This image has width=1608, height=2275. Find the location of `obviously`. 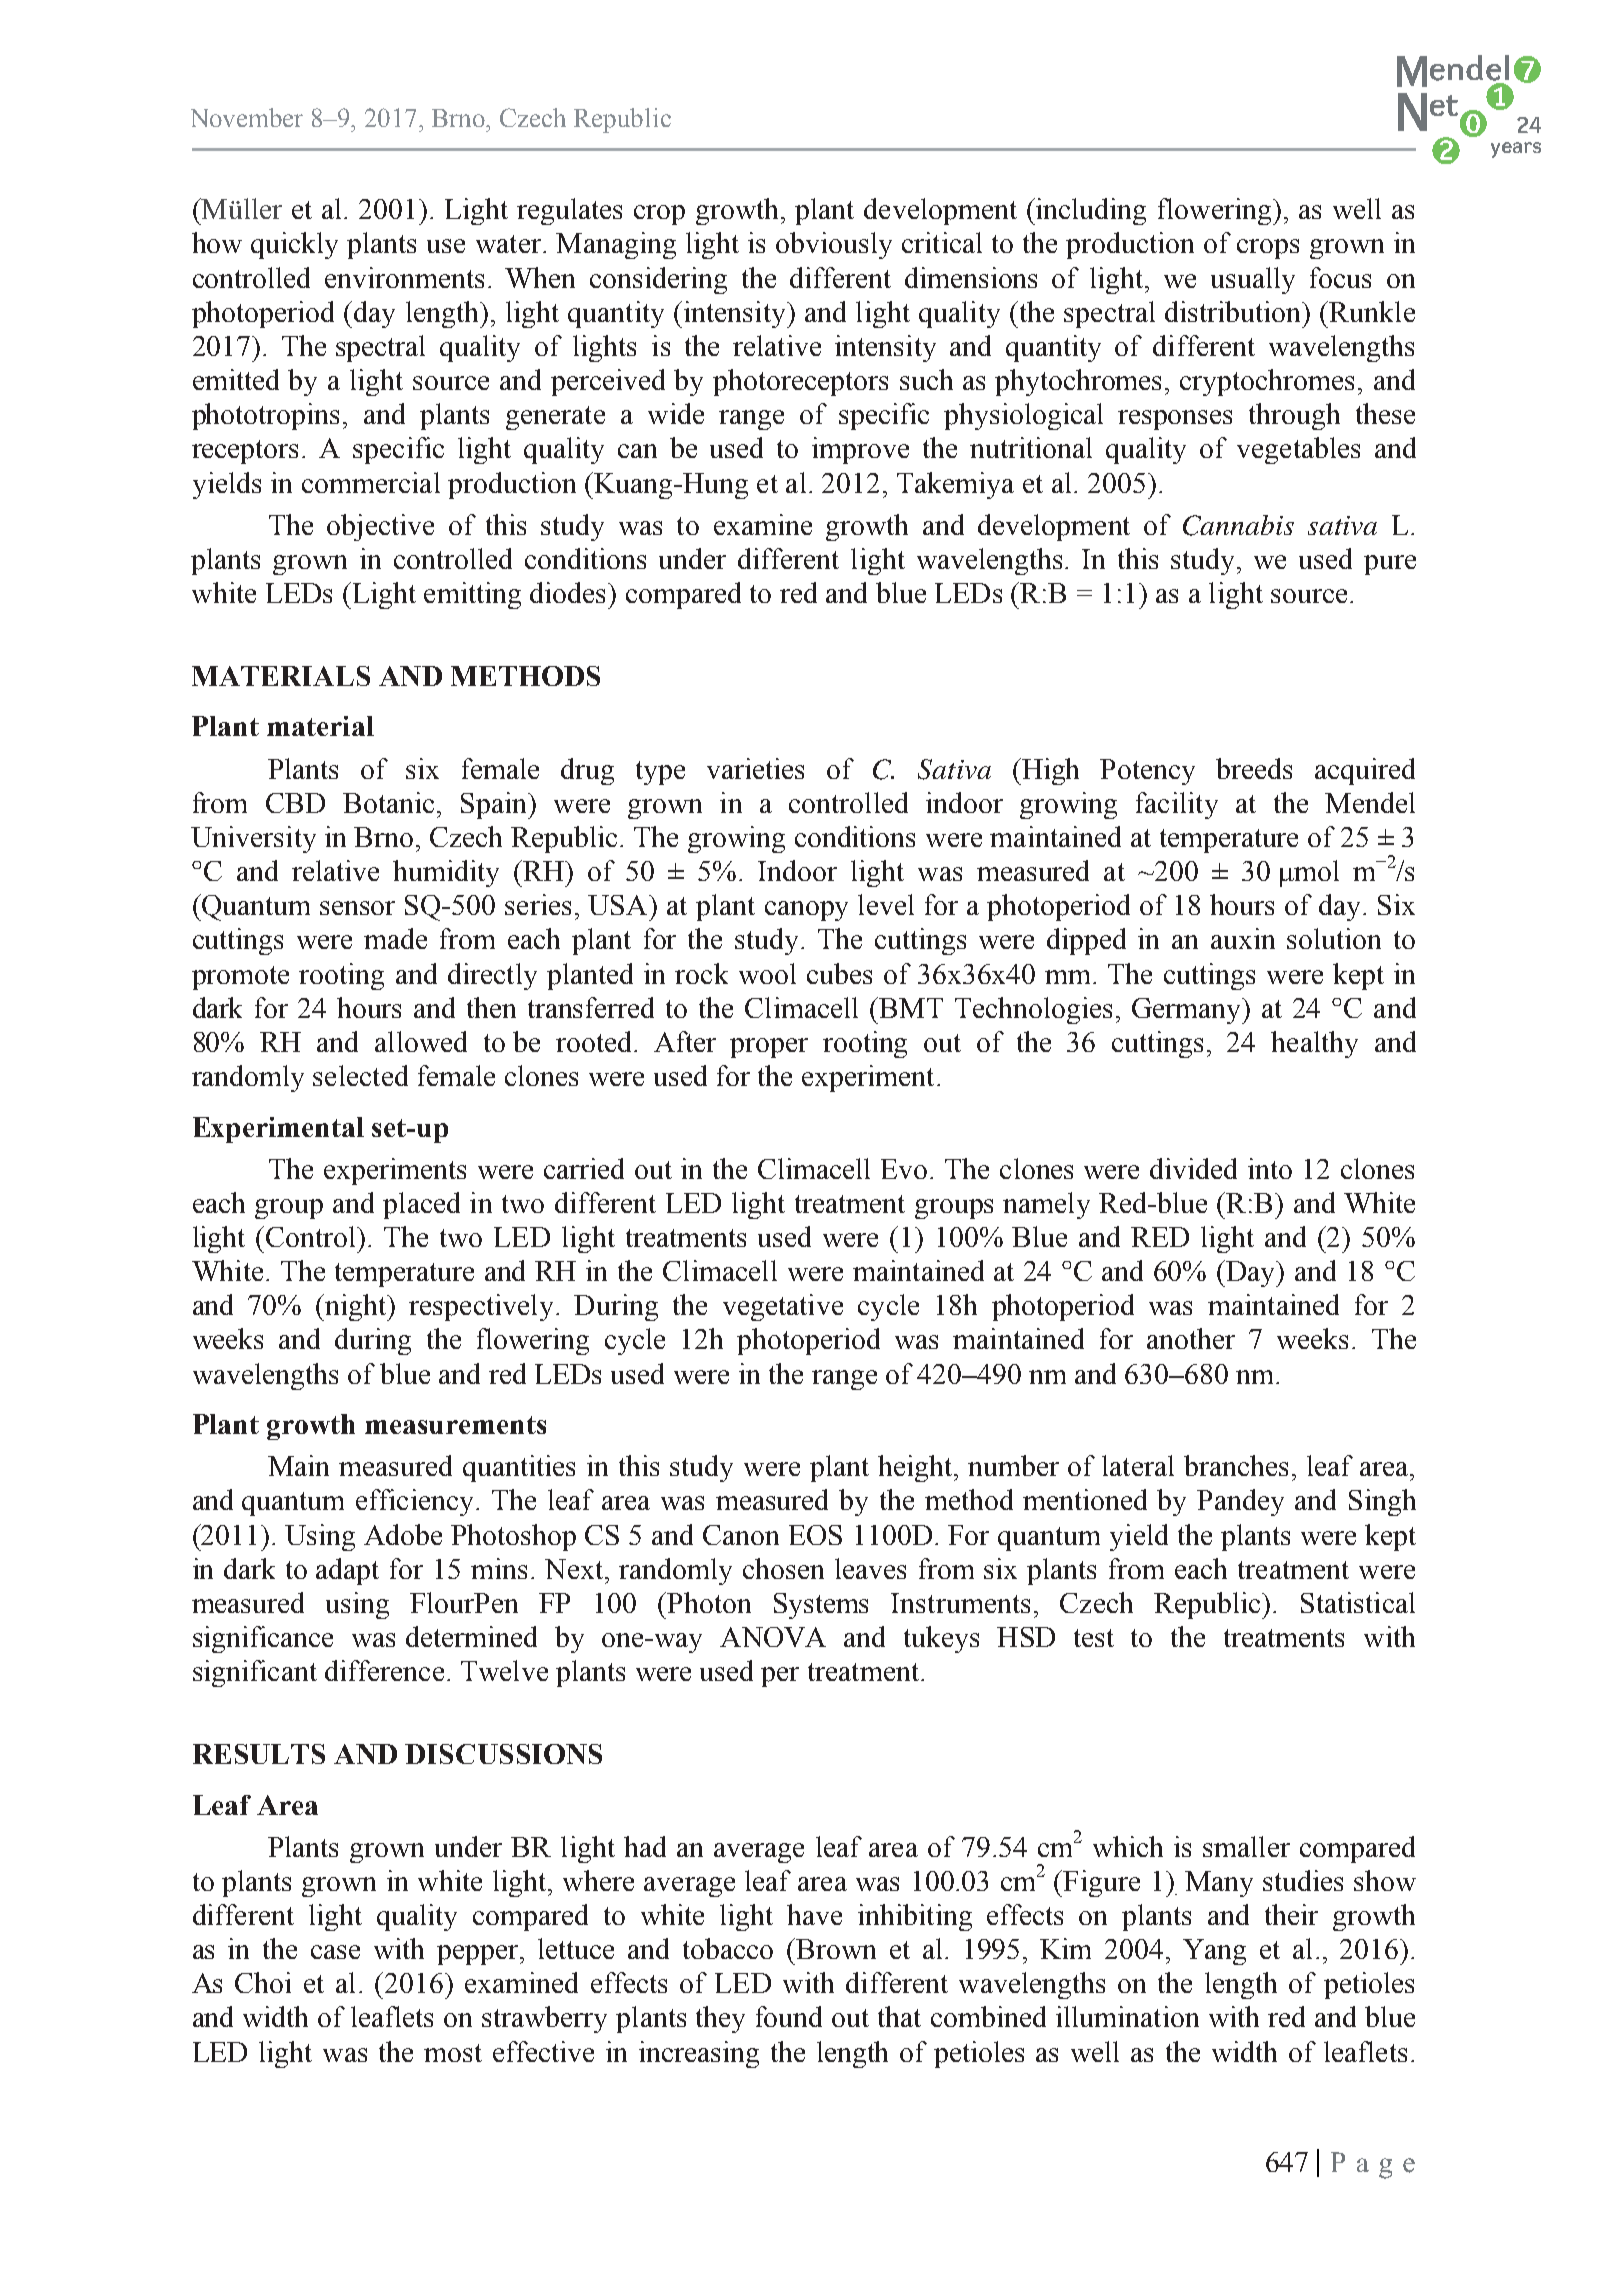

obviously is located at coordinates (834, 245).
